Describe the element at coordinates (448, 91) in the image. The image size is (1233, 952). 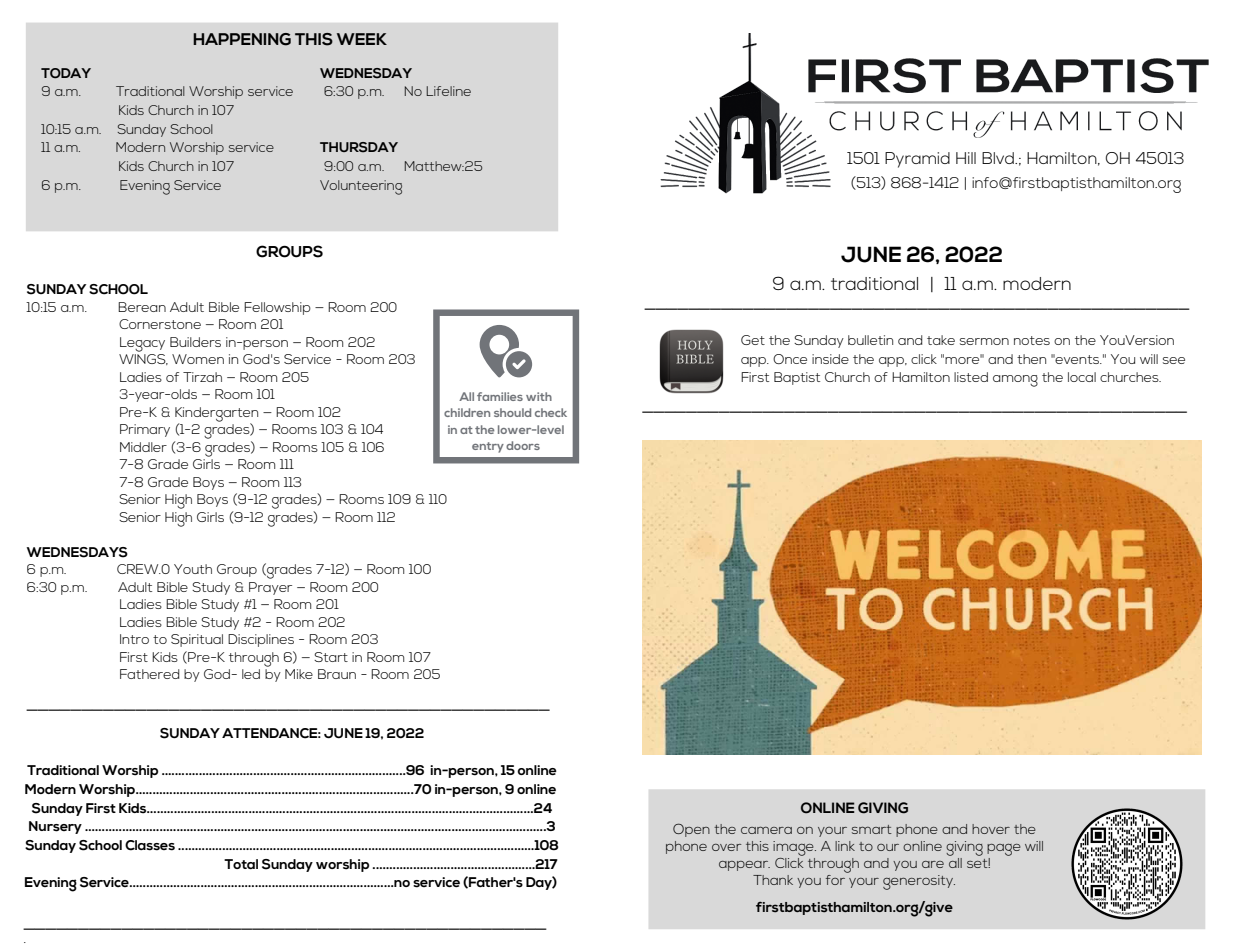
I see `Lifeline` at that location.
